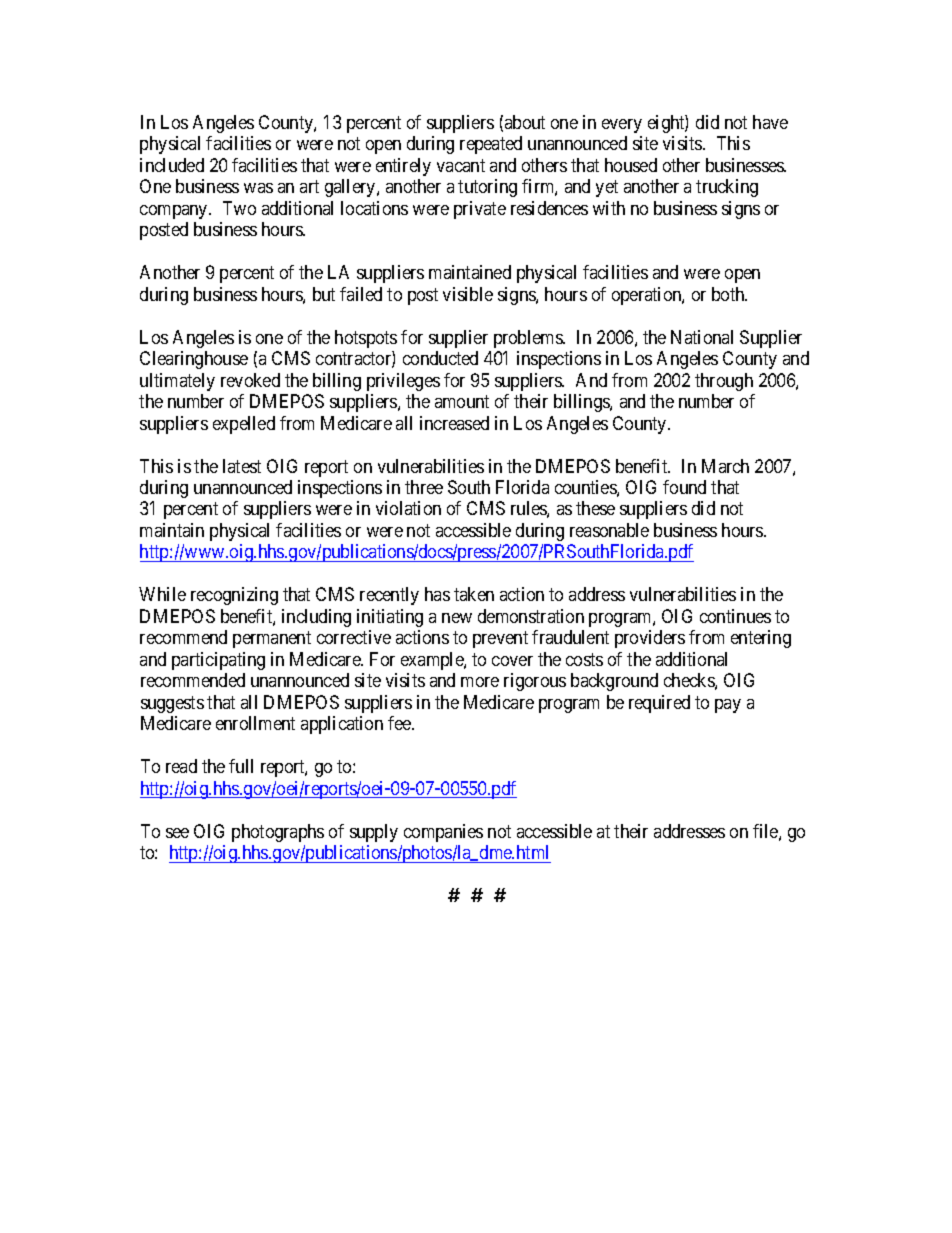 The image size is (952, 1233). Describe the element at coordinates (242, 466) in the image. I see `latest` at that location.
